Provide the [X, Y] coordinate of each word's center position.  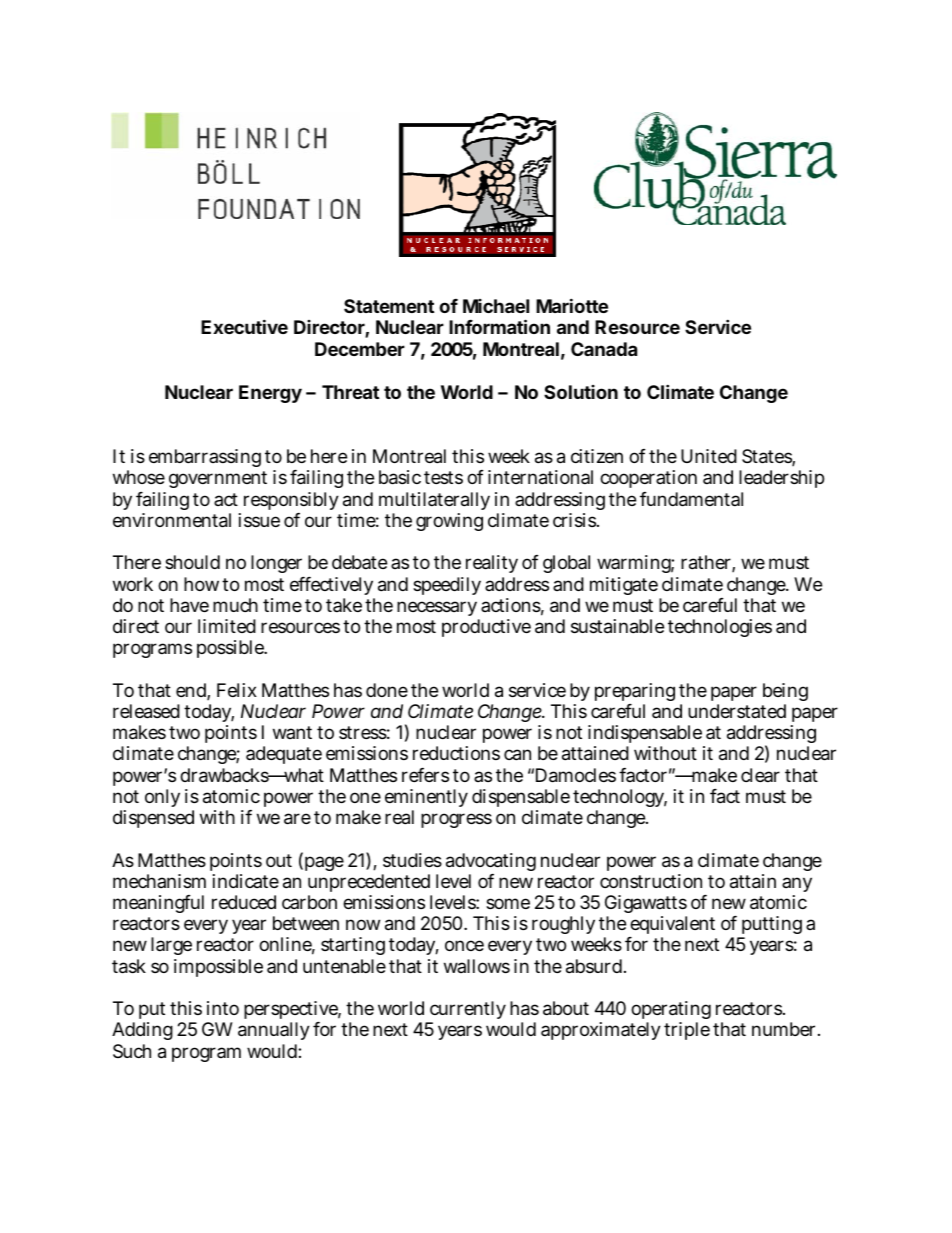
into [223, 1008]
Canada [604, 349]
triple [687, 1031]
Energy [270, 394]
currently [467, 1012]
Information [499, 326]
